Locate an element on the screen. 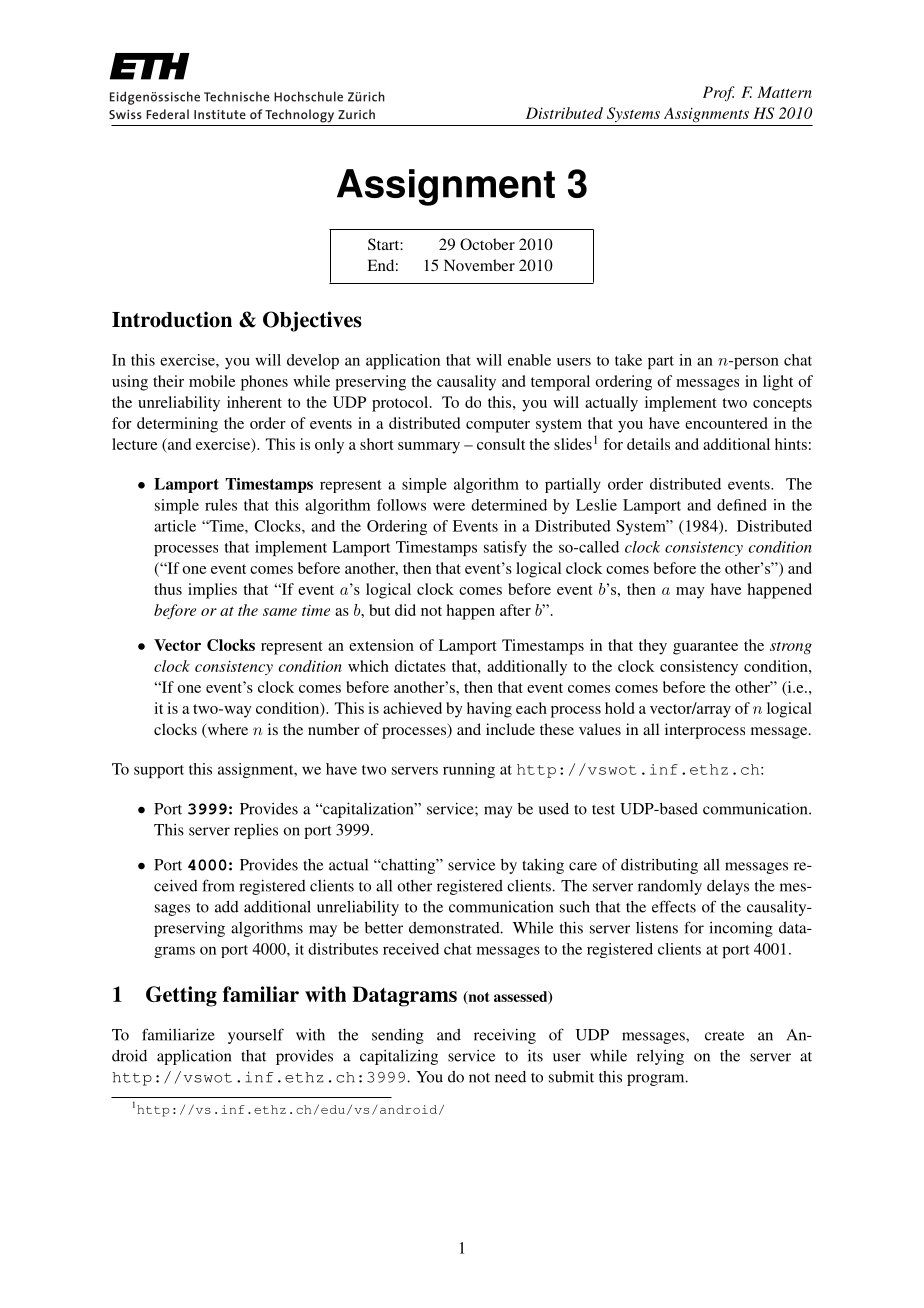 The width and height of the screenshot is (924, 1308). Introduction is located at coordinates (172, 319).
